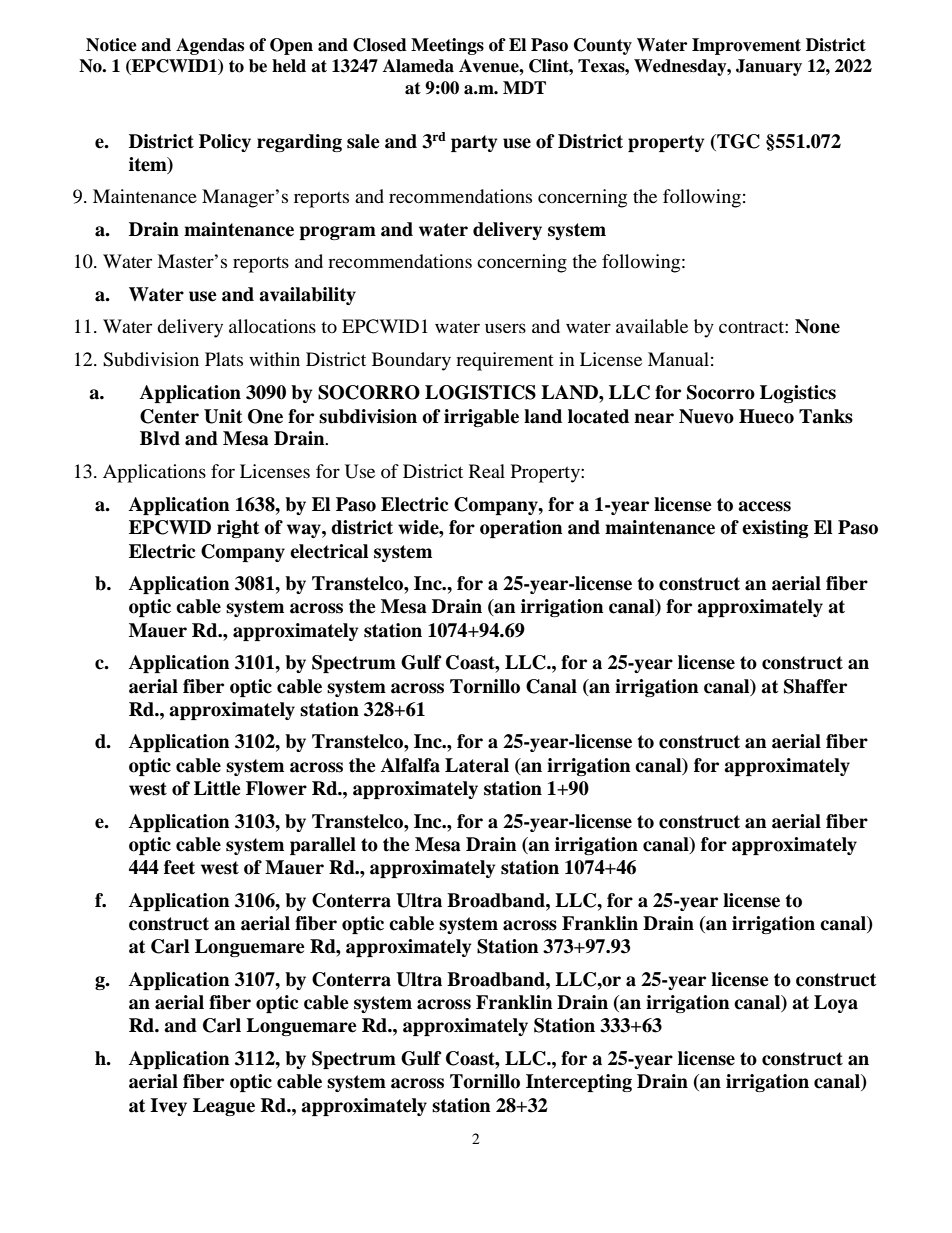 The image size is (952, 1233). Describe the element at coordinates (579, 1083) in the document. I see `Intercepting` at that location.
